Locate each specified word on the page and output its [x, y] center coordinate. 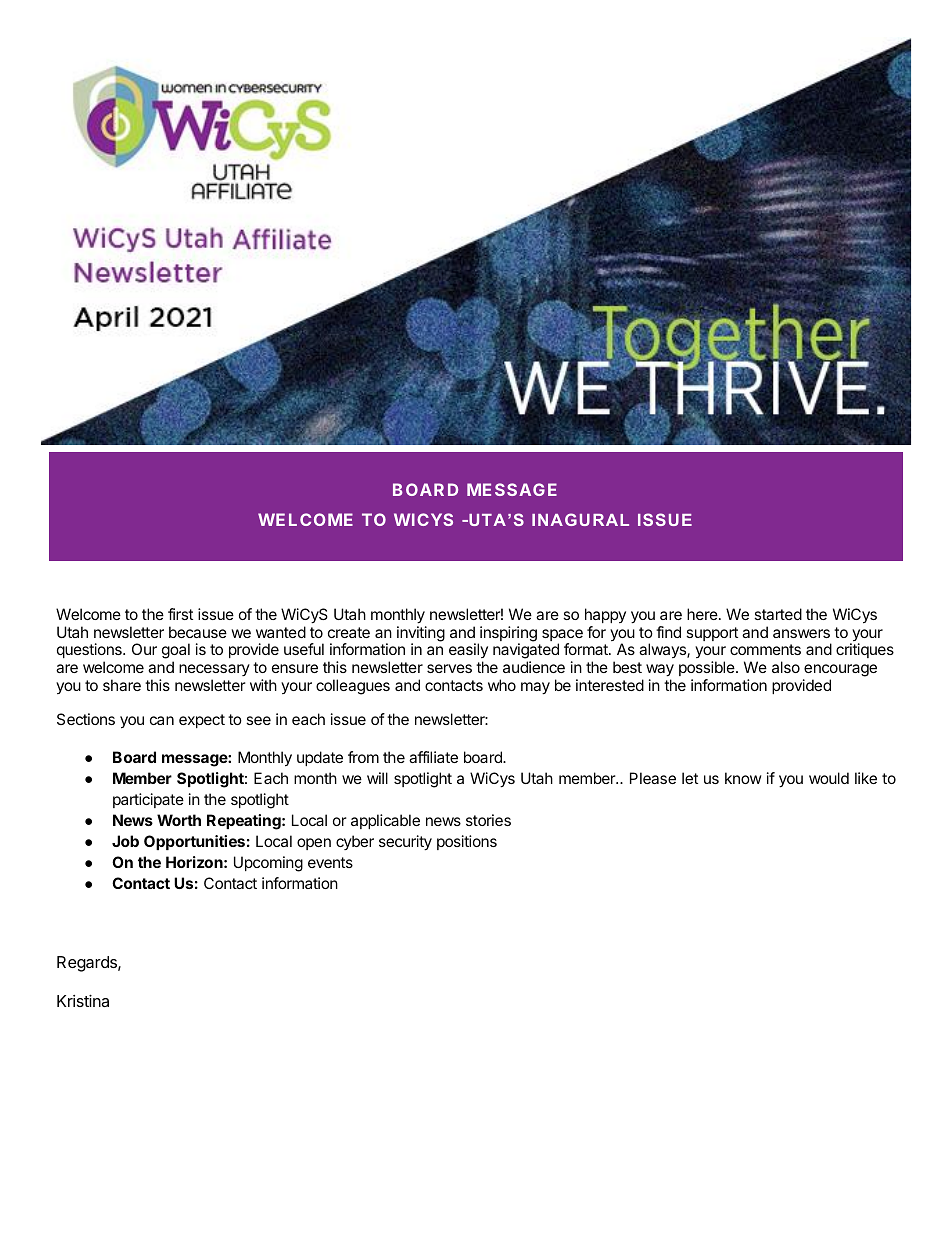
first [180, 614]
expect [202, 721]
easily [468, 652]
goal [176, 652]
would [829, 778]
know [743, 778]
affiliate [433, 757]
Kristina [83, 1000]
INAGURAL [580, 519]
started [778, 614]
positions [467, 842]
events [330, 862]
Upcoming [268, 864]
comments [765, 649]
